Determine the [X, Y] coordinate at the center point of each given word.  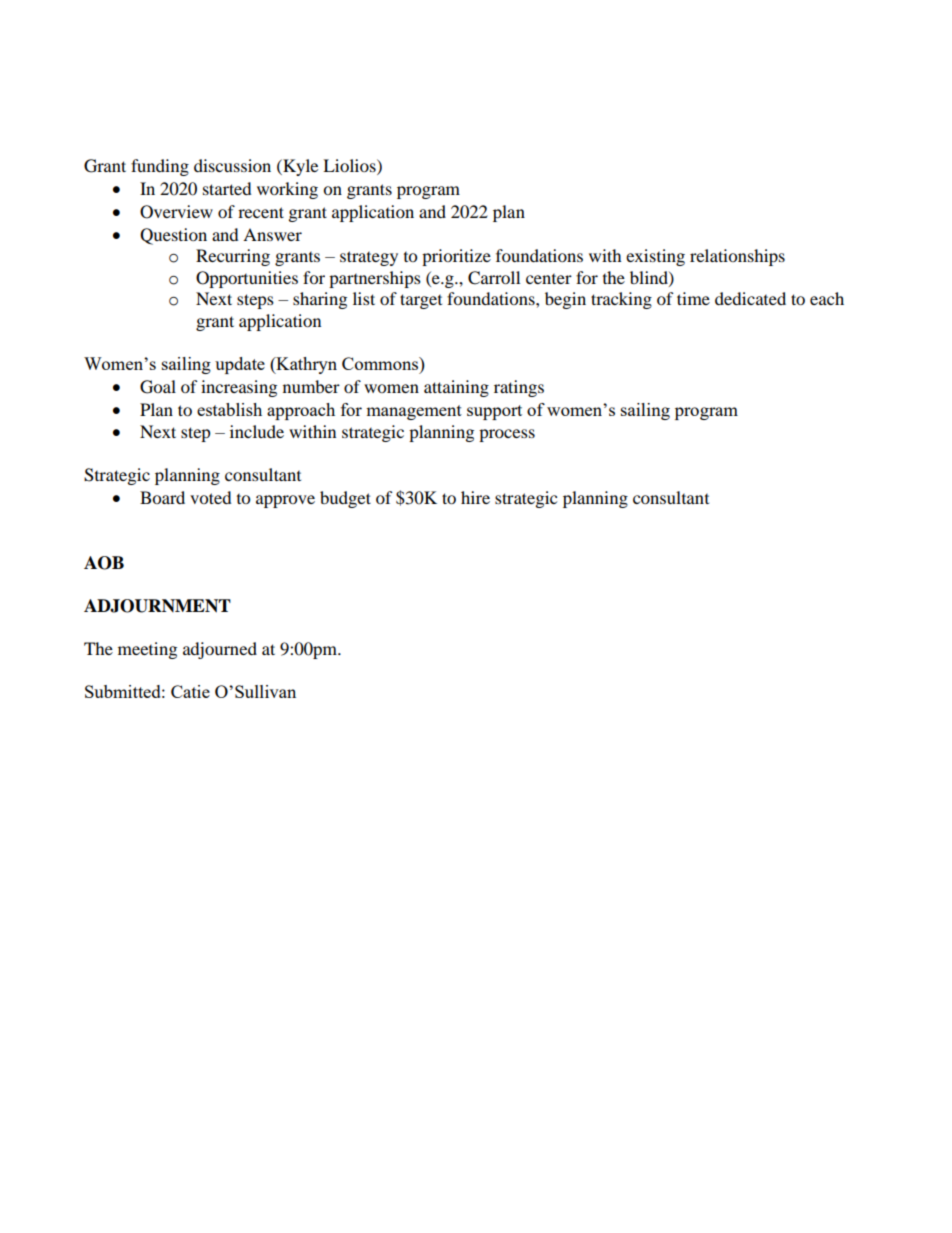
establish [229, 409]
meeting [147, 650]
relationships [737, 257]
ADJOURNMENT [157, 606]
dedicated [750, 298]
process [507, 435]
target [421, 301]
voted [211, 497]
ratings [519, 388]
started [227, 188]
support [494, 412]
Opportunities [247, 279]
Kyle [299, 167]
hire [475, 497]
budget [345, 499]
